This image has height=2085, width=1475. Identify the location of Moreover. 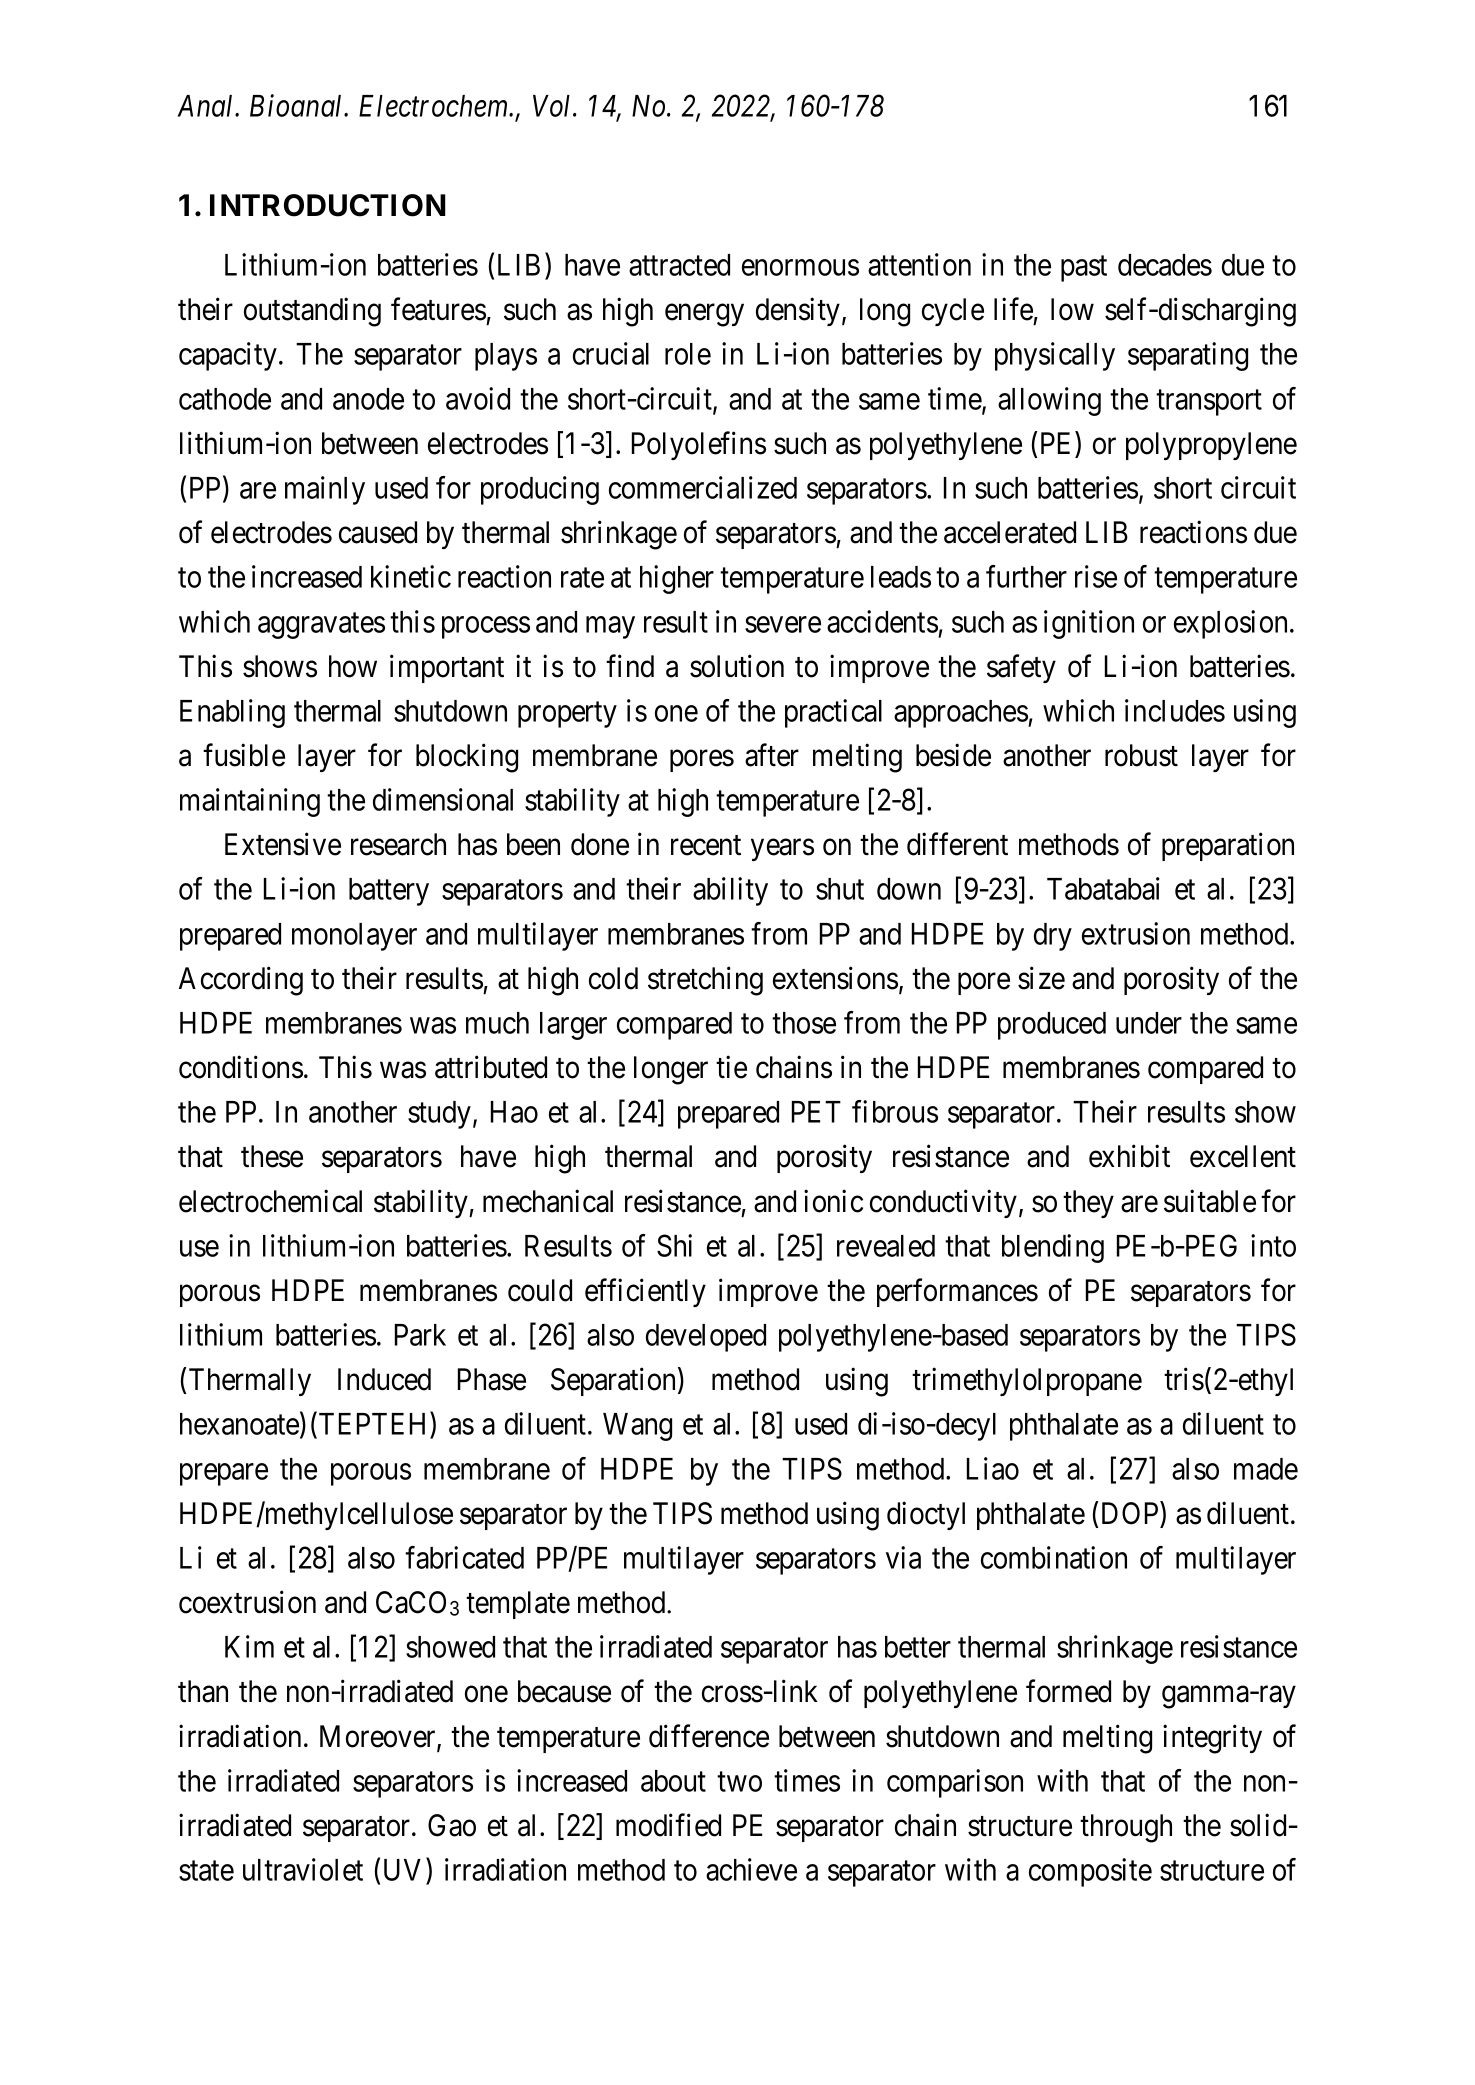
(379, 1737).
